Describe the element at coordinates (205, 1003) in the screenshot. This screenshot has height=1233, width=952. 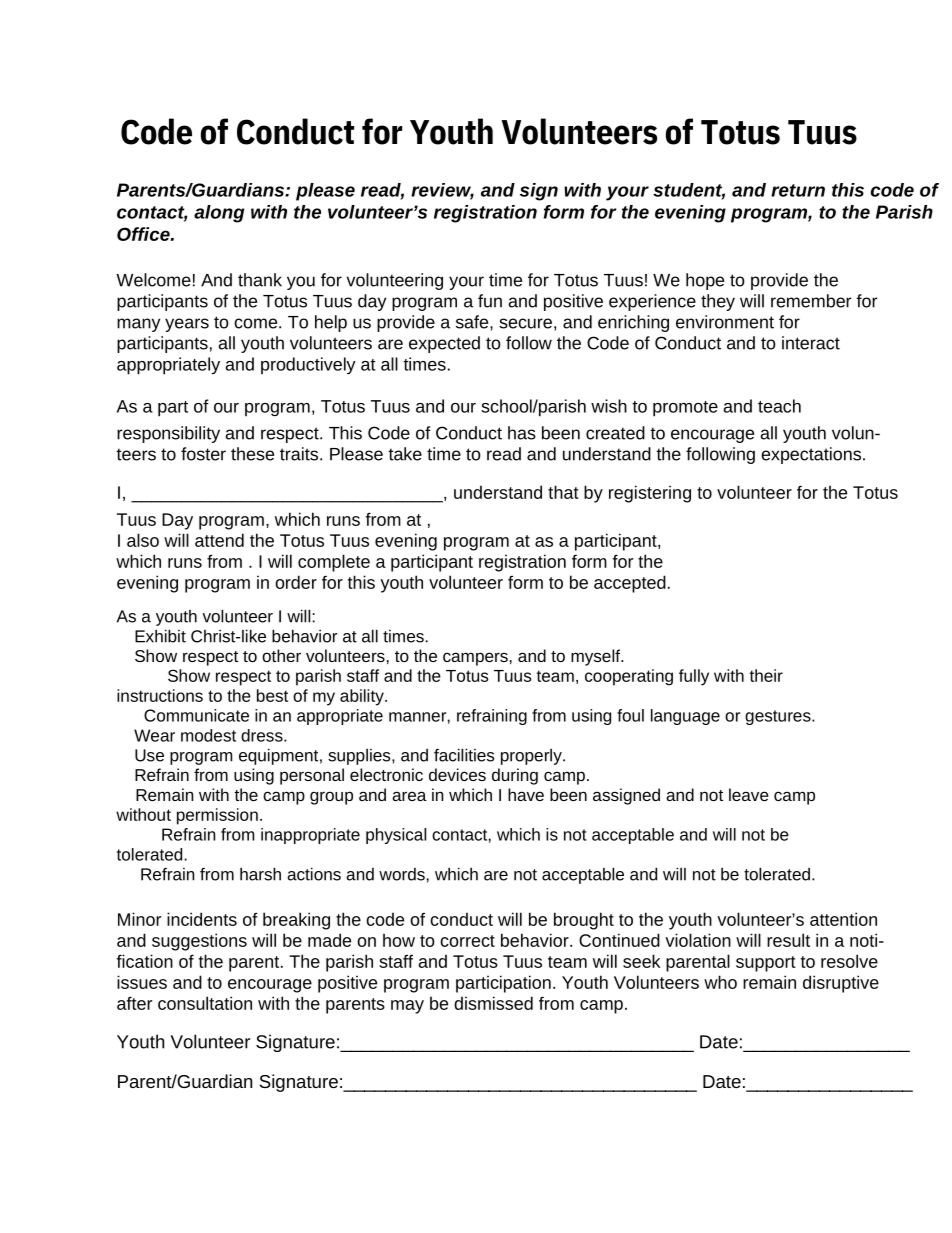
I see `consultation` at that location.
